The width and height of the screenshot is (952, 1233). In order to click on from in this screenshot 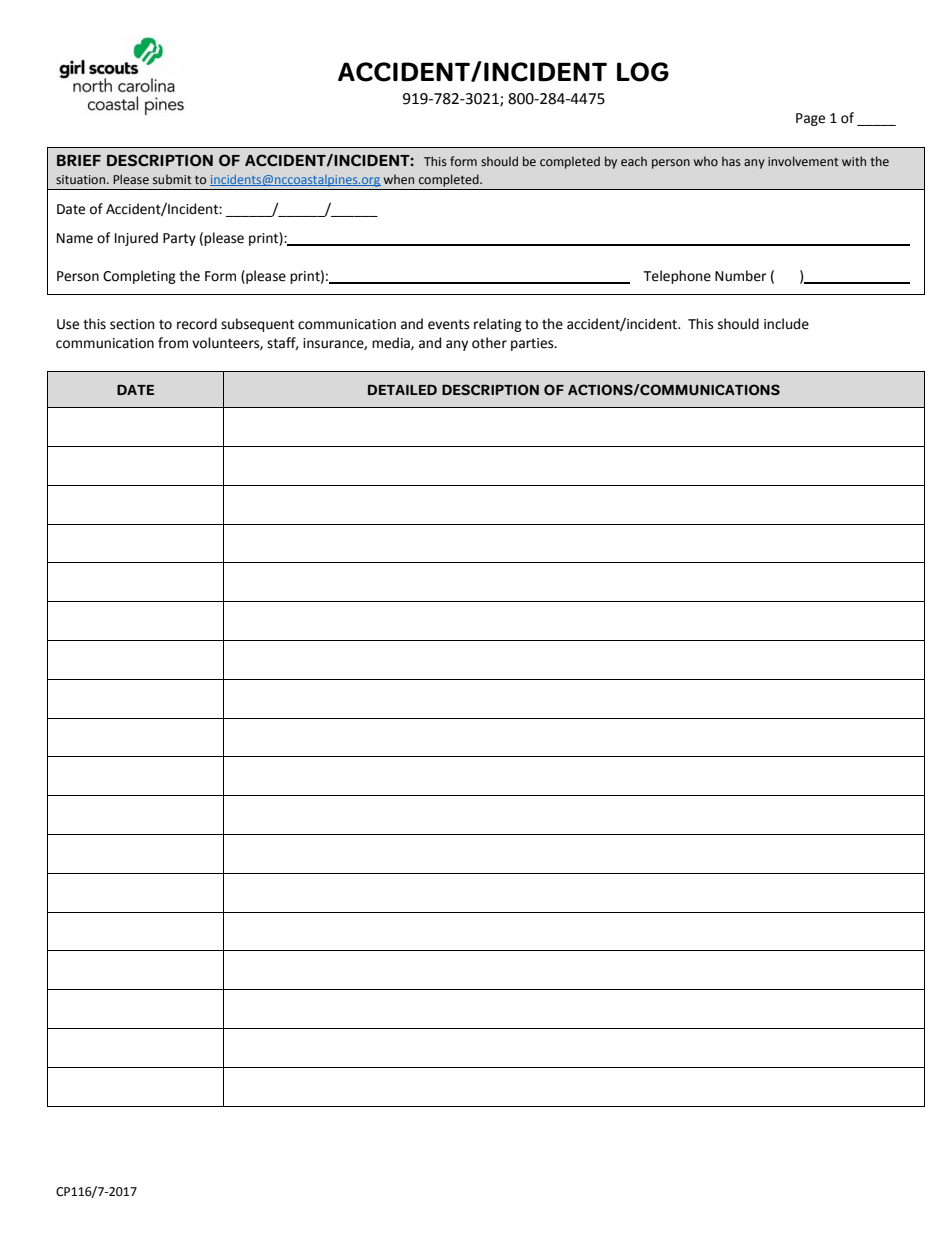, I will do `click(173, 343)`.
